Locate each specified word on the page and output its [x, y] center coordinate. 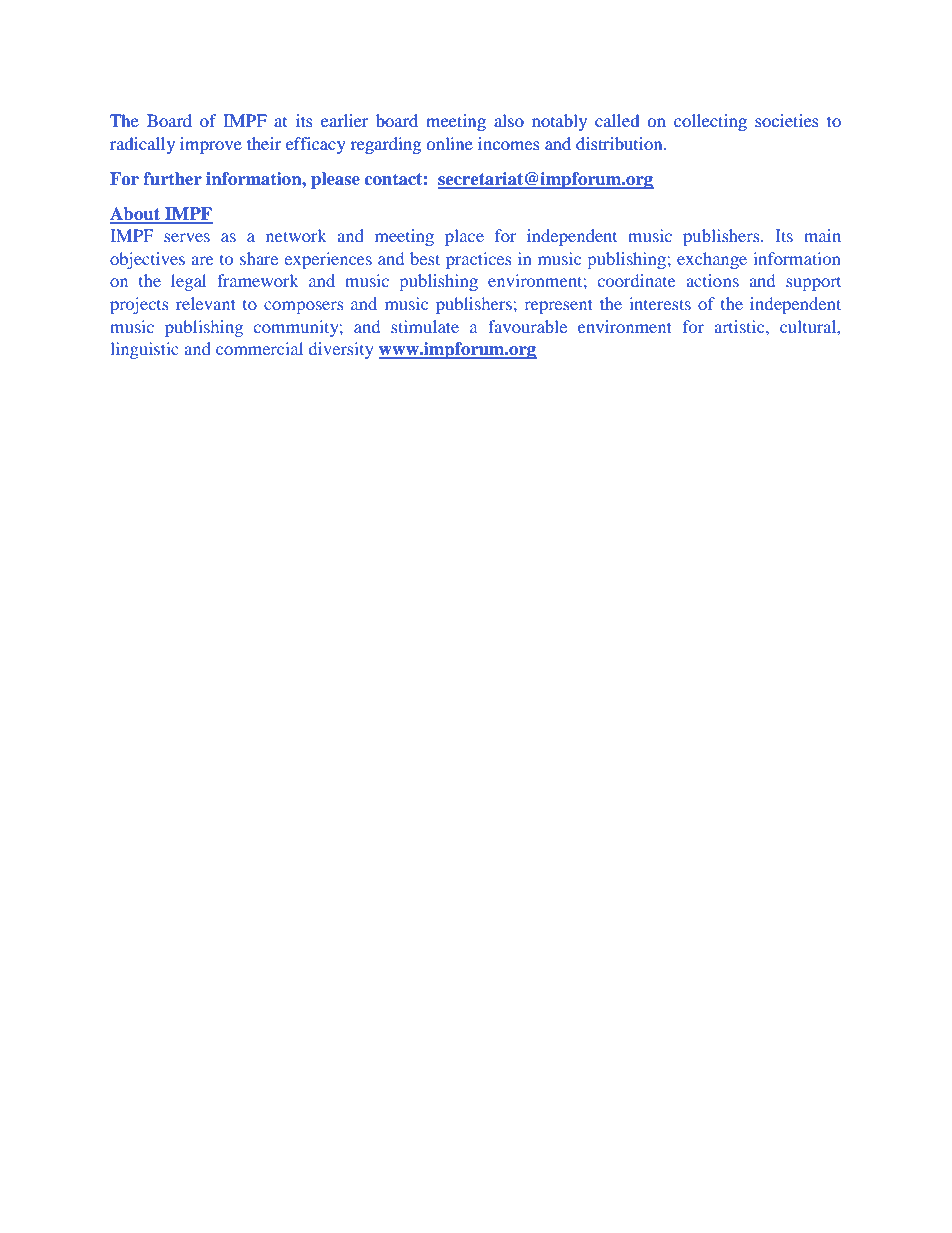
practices [478, 260]
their [264, 143]
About [136, 215]
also [509, 120]
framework [258, 280]
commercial [259, 348]
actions [712, 280]
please [335, 180]
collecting [710, 122]
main [822, 235]
